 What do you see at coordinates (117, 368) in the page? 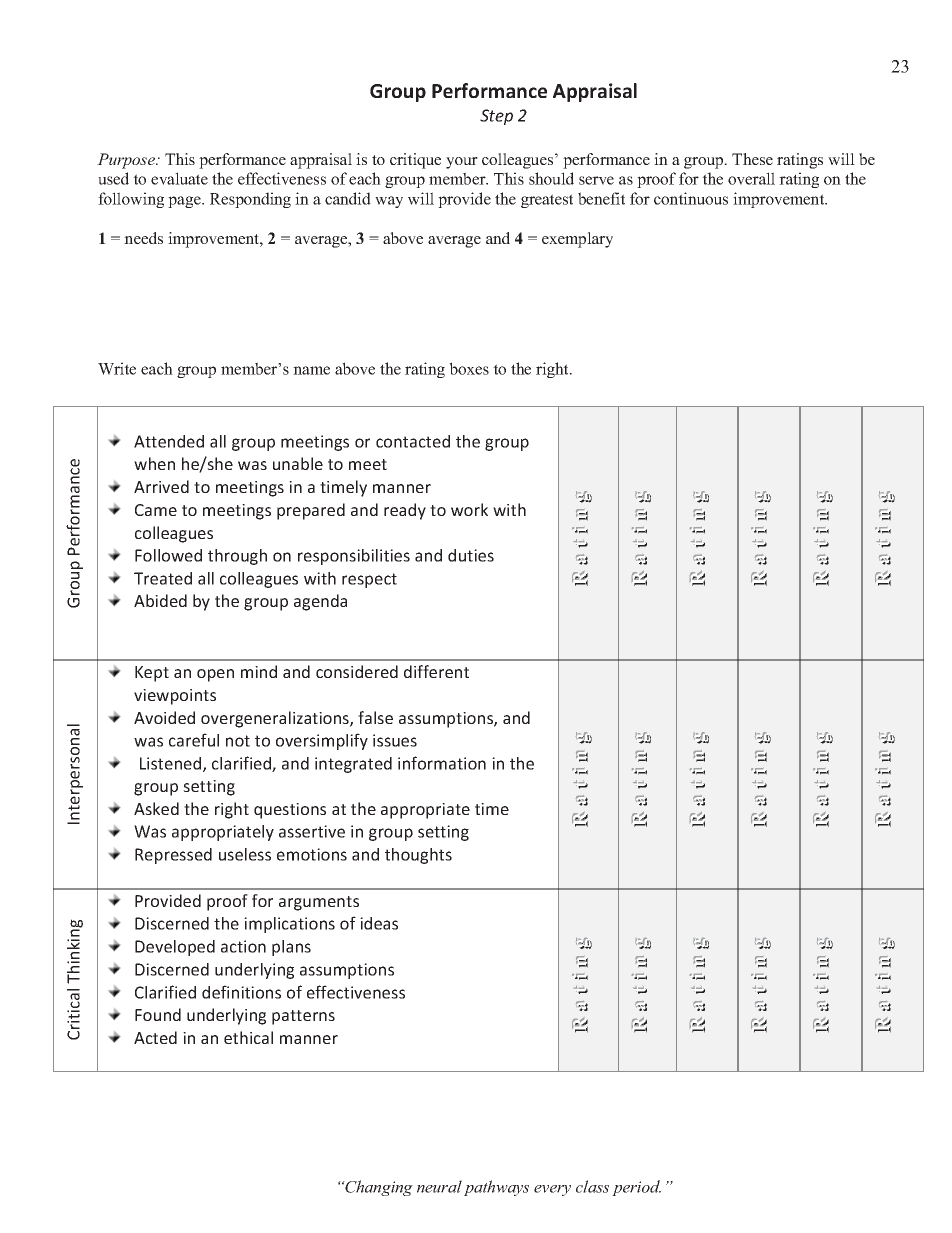
I see `Write` at bounding box center [117, 368].
